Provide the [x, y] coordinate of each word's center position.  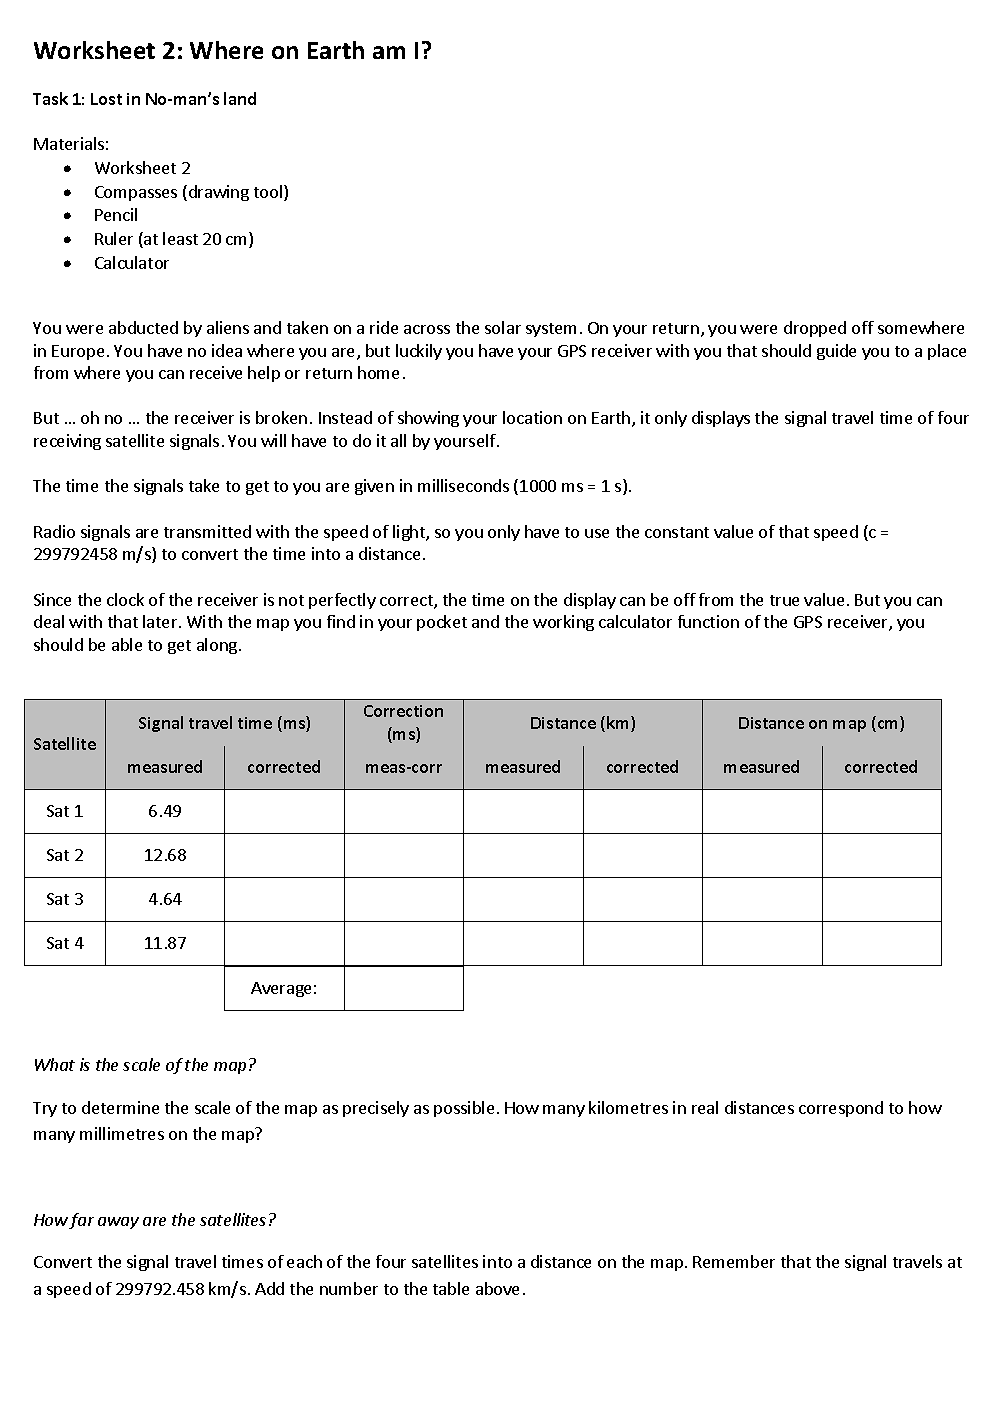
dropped [815, 329]
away [118, 1223]
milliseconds [463, 485]
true [784, 600]
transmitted [207, 531]
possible [464, 1109]
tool [268, 191]
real [705, 1107]
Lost [106, 99]
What [55, 1064]
